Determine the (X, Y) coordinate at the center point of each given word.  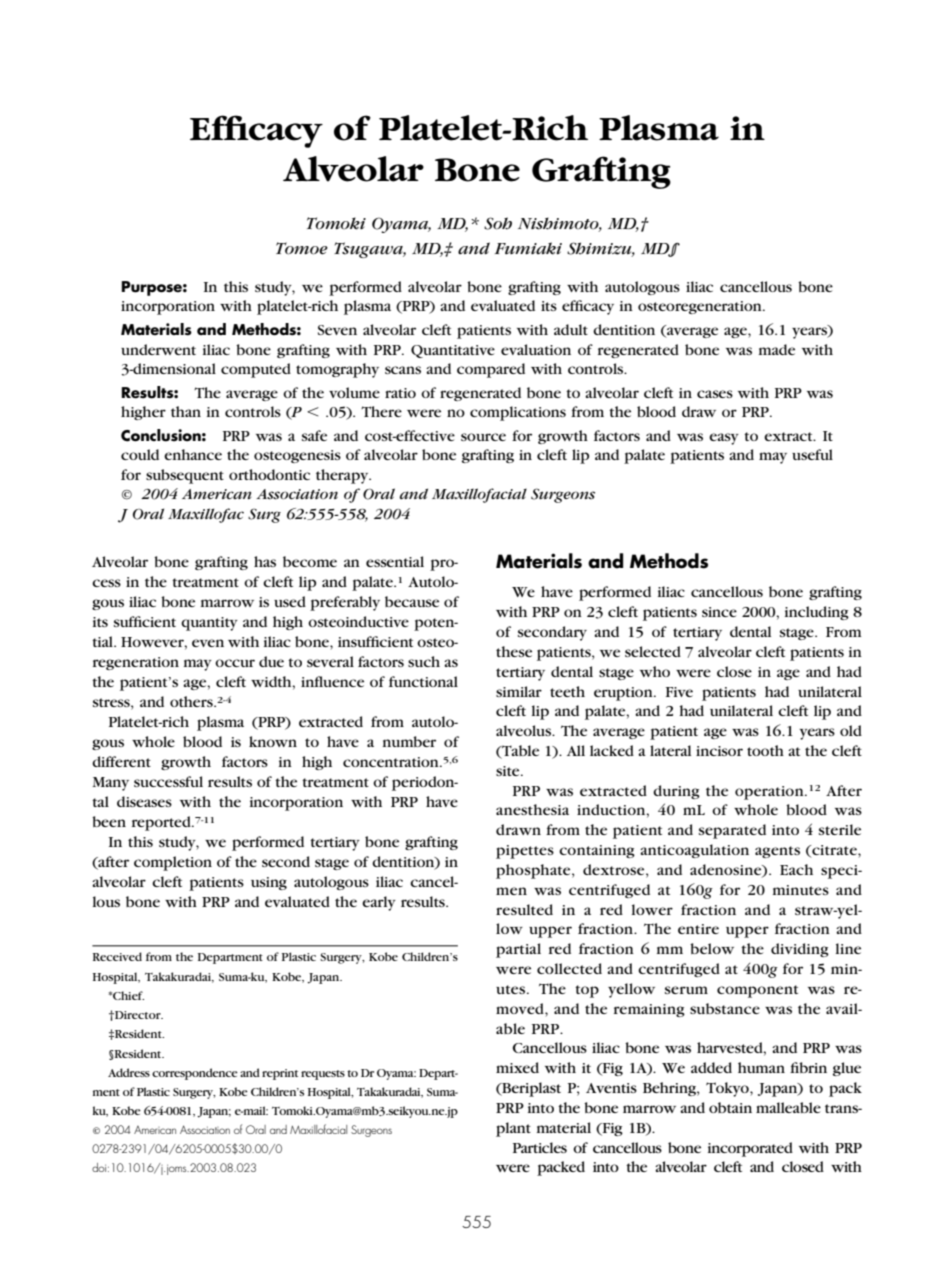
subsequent (185, 476)
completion (173, 863)
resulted (524, 909)
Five (679, 692)
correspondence (195, 1074)
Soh (498, 223)
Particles (540, 1147)
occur (235, 663)
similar (519, 691)
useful (812, 454)
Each (796, 869)
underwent (158, 349)
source (483, 437)
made (777, 349)
